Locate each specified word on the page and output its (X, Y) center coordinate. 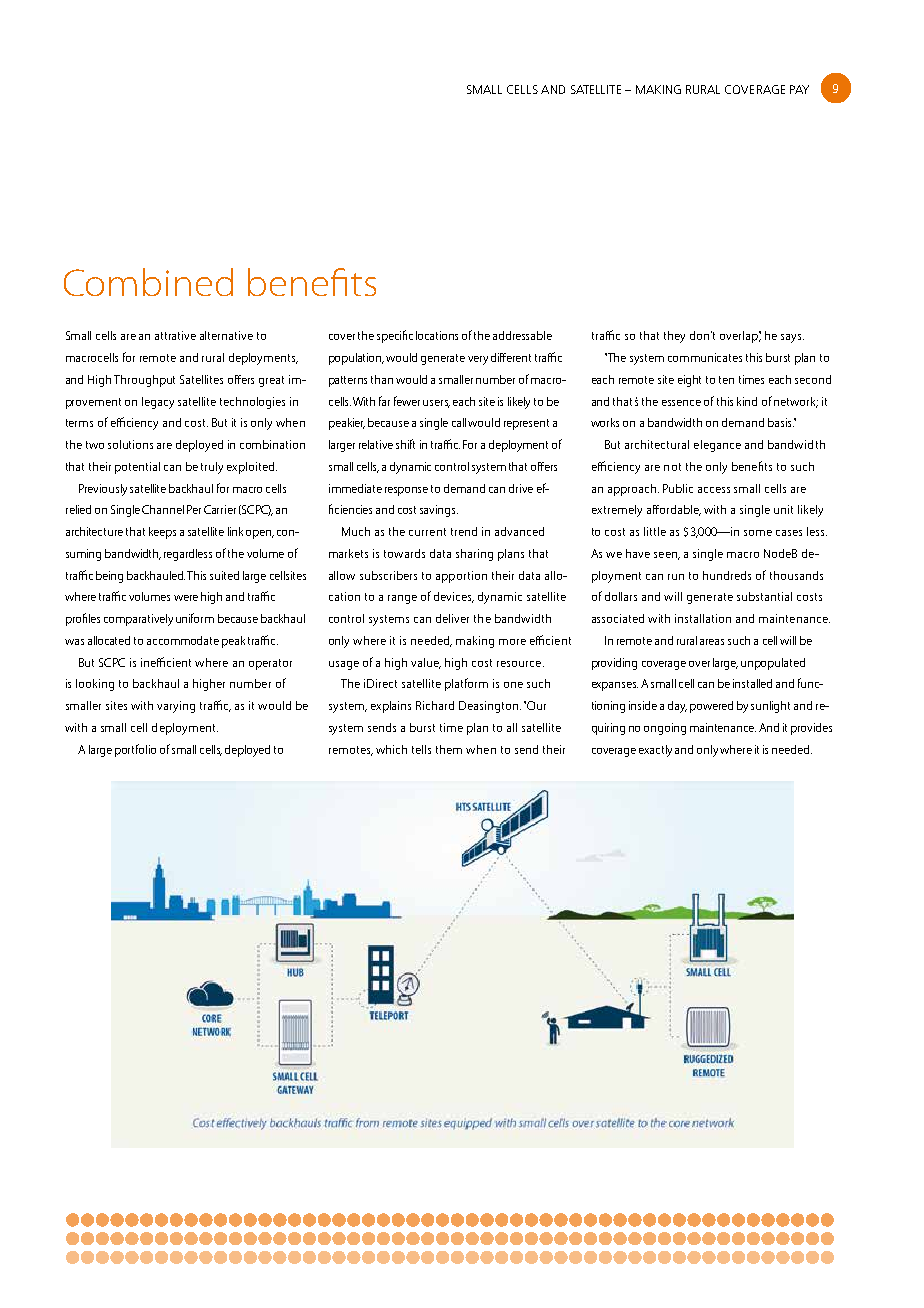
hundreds (727, 575)
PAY (799, 89)
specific (395, 336)
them (449, 749)
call (459, 422)
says (792, 338)
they (674, 337)
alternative (226, 335)
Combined (148, 282)
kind (747, 401)
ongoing (665, 729)
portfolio (135, 750)
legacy (158, 403)
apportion (461, 577)
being (109, 577)
